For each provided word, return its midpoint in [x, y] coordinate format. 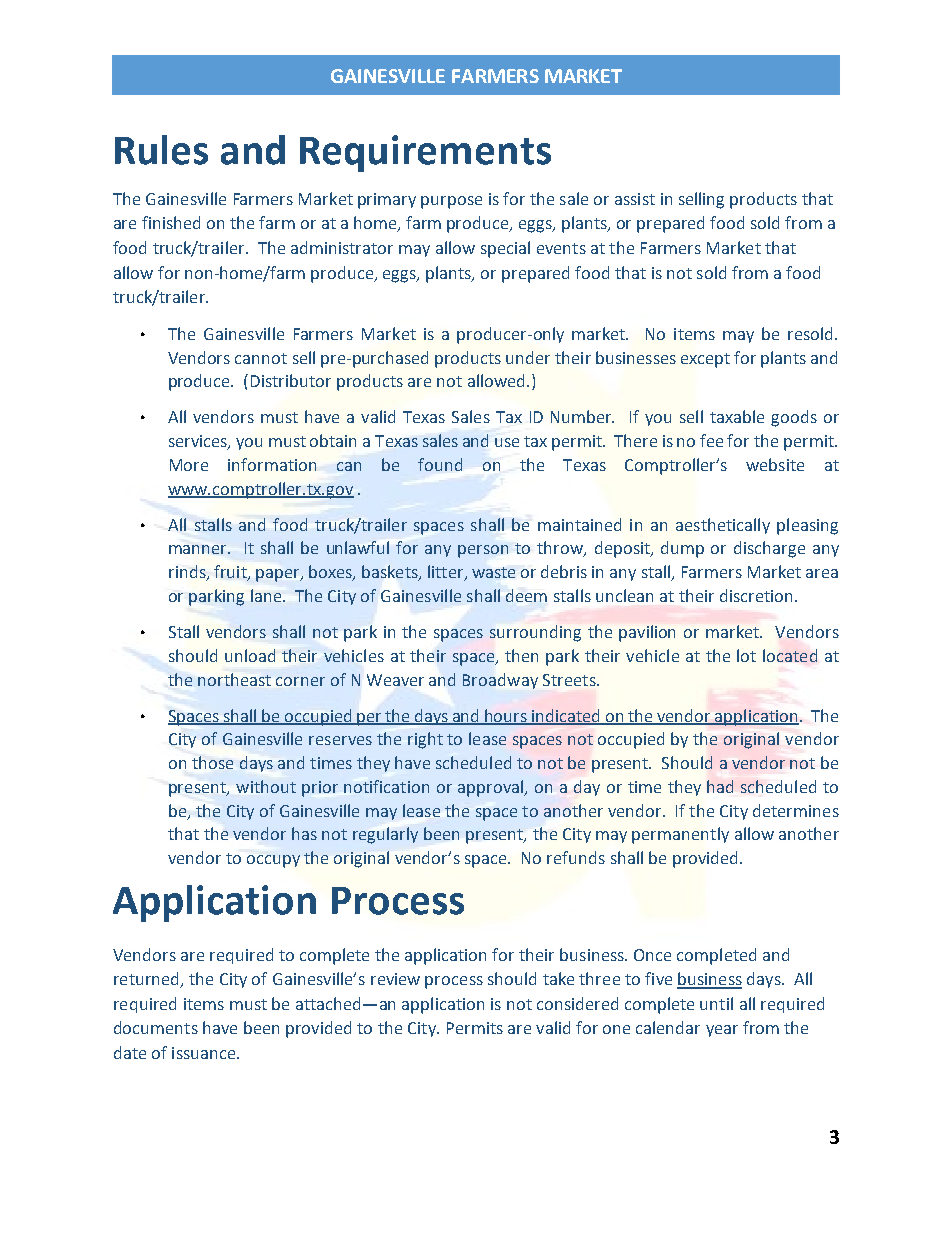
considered [577, 1003]
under [528, 357]
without [266, 786]
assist [635, 199]
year [722, 1031]
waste [493, 572]
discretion [756, 595]
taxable [737, 416]
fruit [231, 573]
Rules [161, 150]
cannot [261, 358]
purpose [451, 202]
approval [491, 788]
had [720, 786]
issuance [203, 1053]
